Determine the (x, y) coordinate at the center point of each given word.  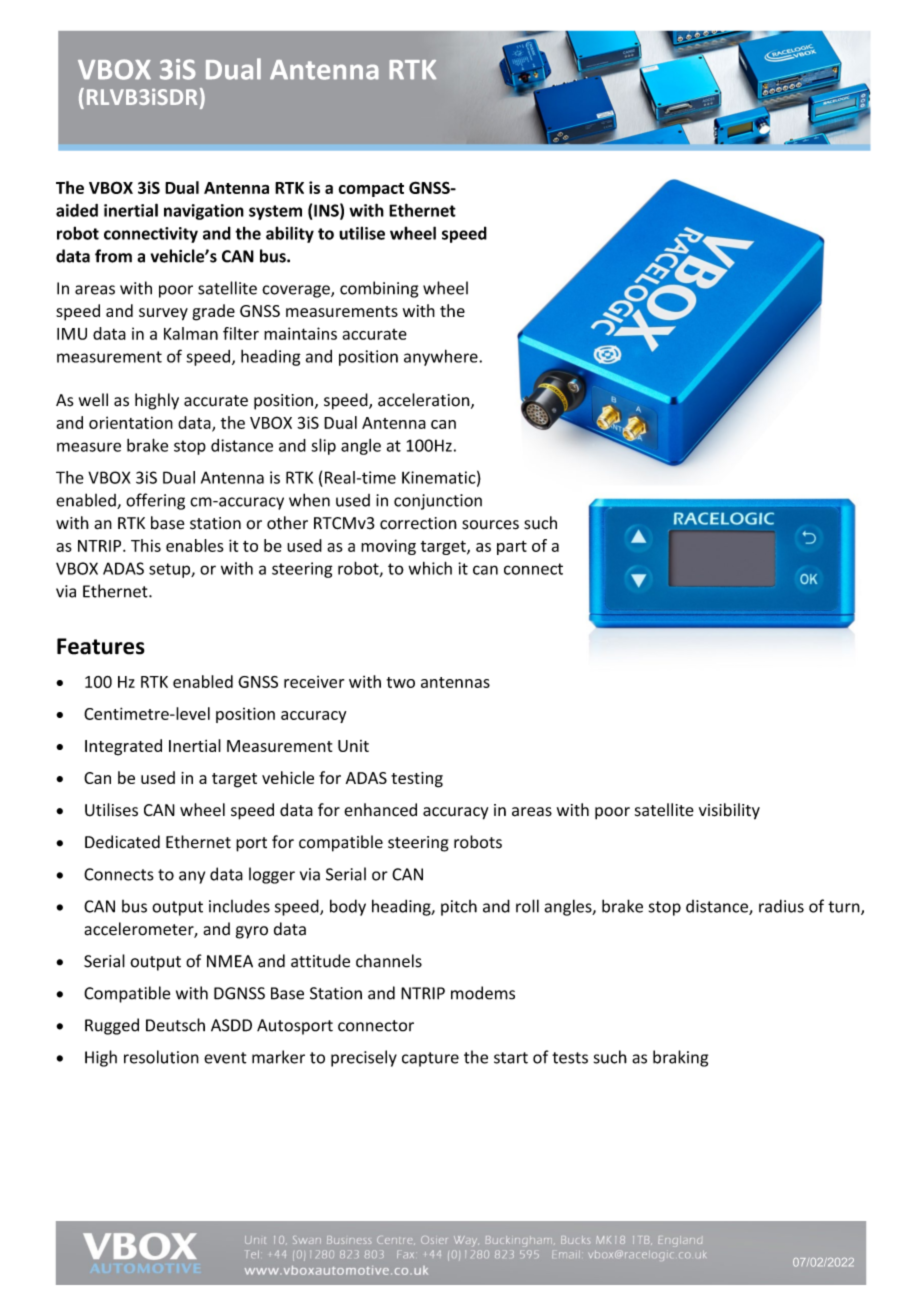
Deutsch (175, 1025)
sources (490, 525)
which (430, 568)
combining (379, 289)
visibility (729, 811)
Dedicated (122, 842)
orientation (131, 422)
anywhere (442, 357)
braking (680, 1058)
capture (430, 1059)
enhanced (380, 810)
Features (101, 646)
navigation (204, 212)
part (512, 548)
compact (371, 190)
